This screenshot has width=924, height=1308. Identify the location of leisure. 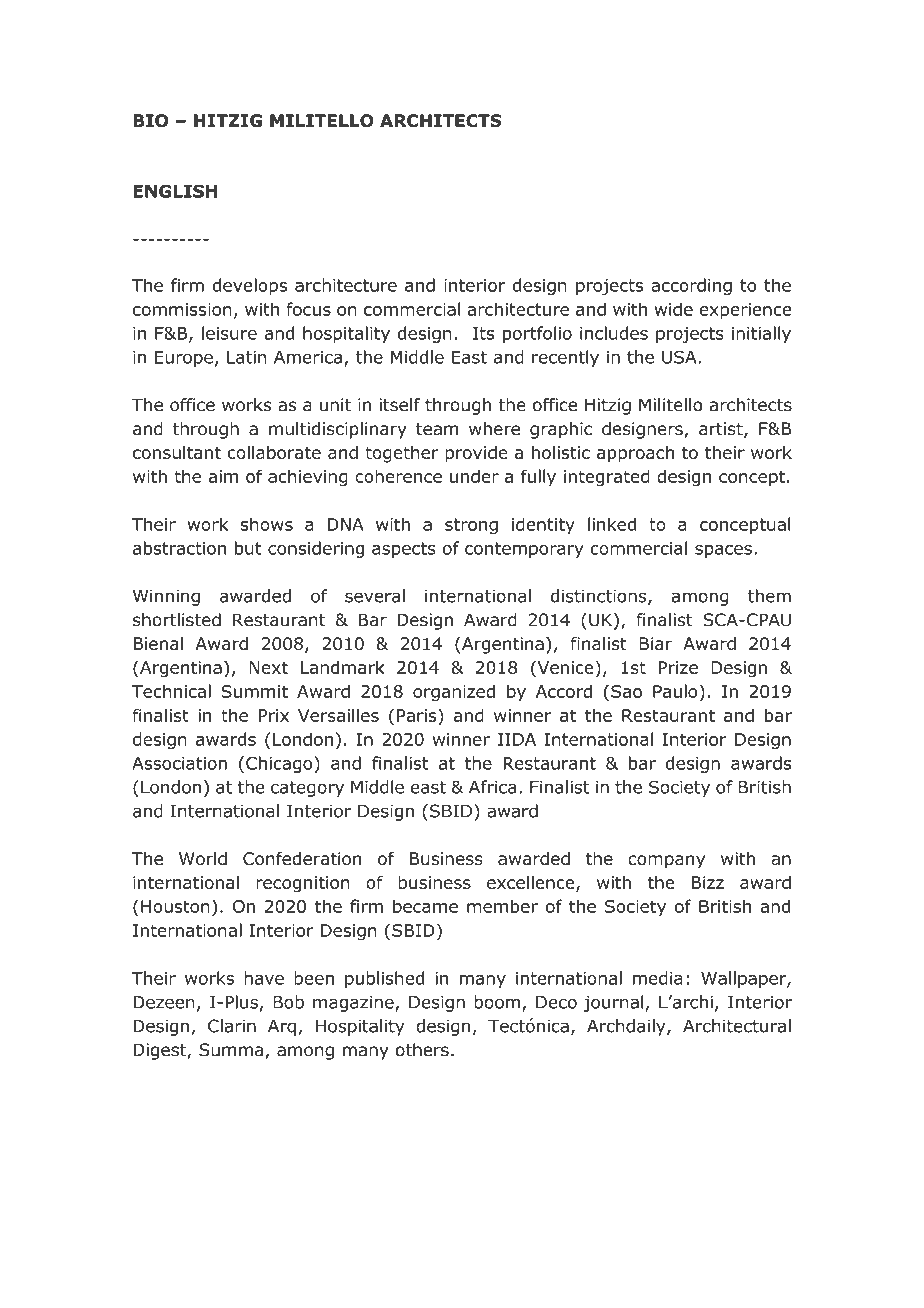
(229, 333).
